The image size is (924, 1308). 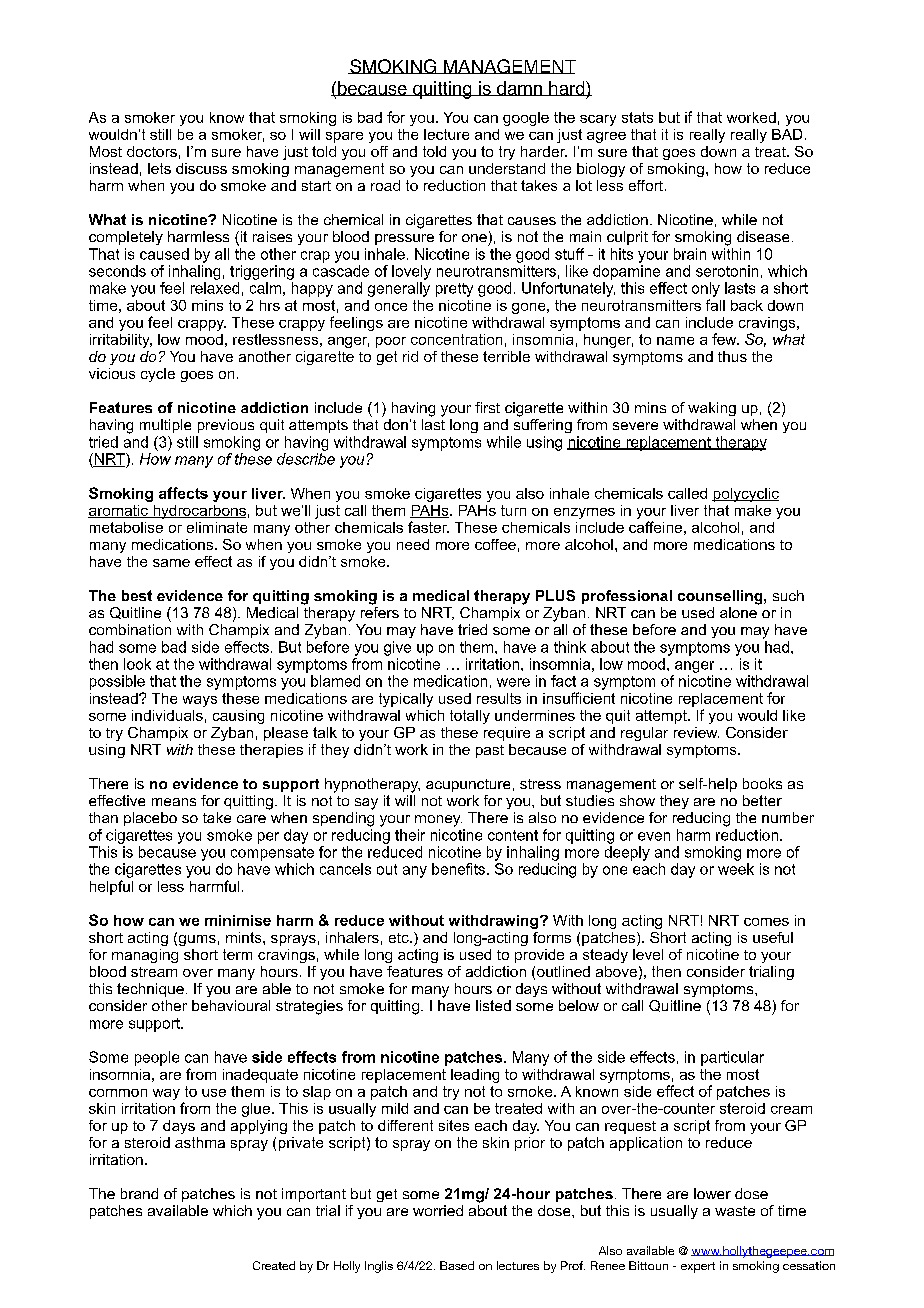 What do you see at coordinates (150, 819) in the screenshot?
I see `placebo` at bounding box center [150, 819].
